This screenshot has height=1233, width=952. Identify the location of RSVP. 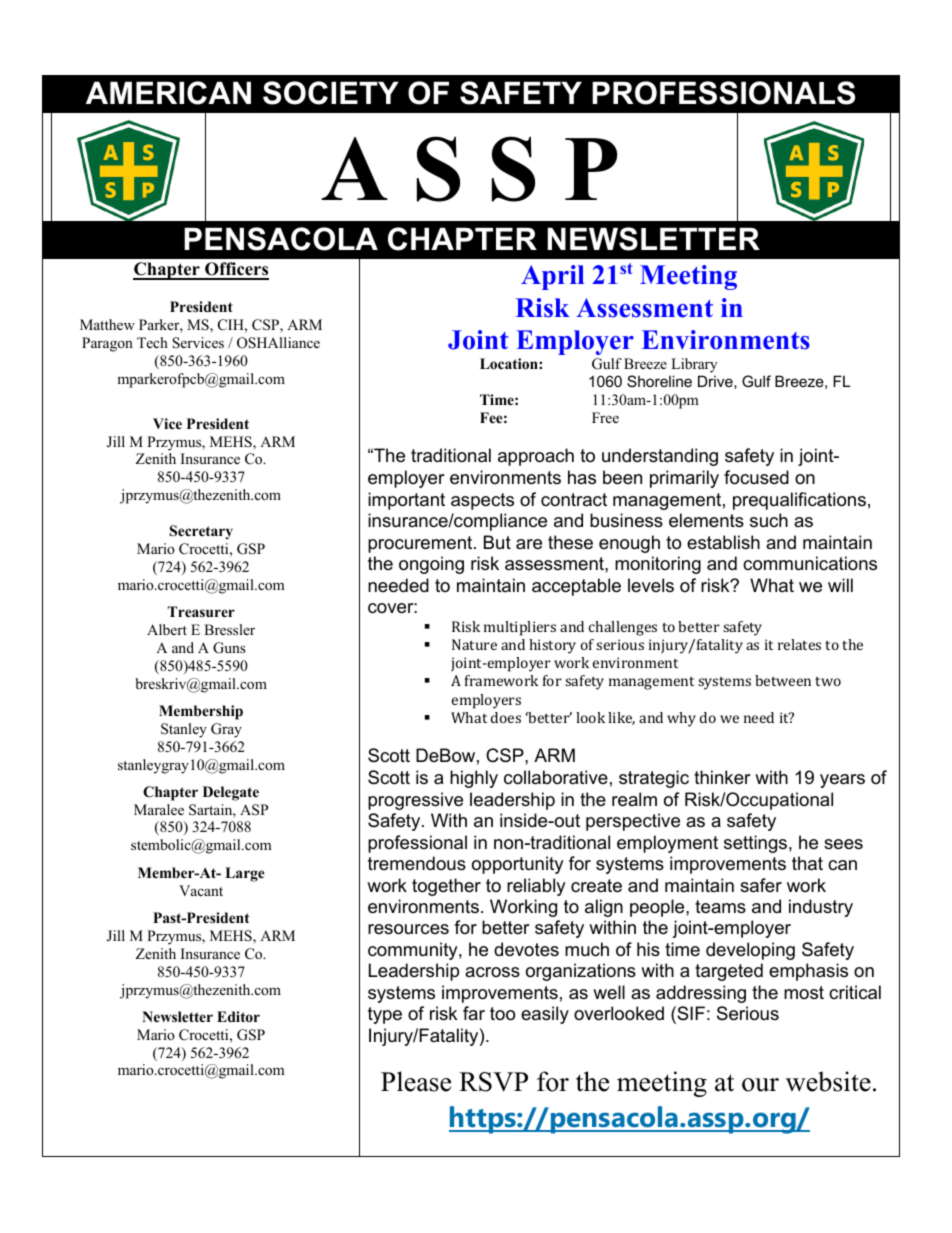
(493, 1082).
